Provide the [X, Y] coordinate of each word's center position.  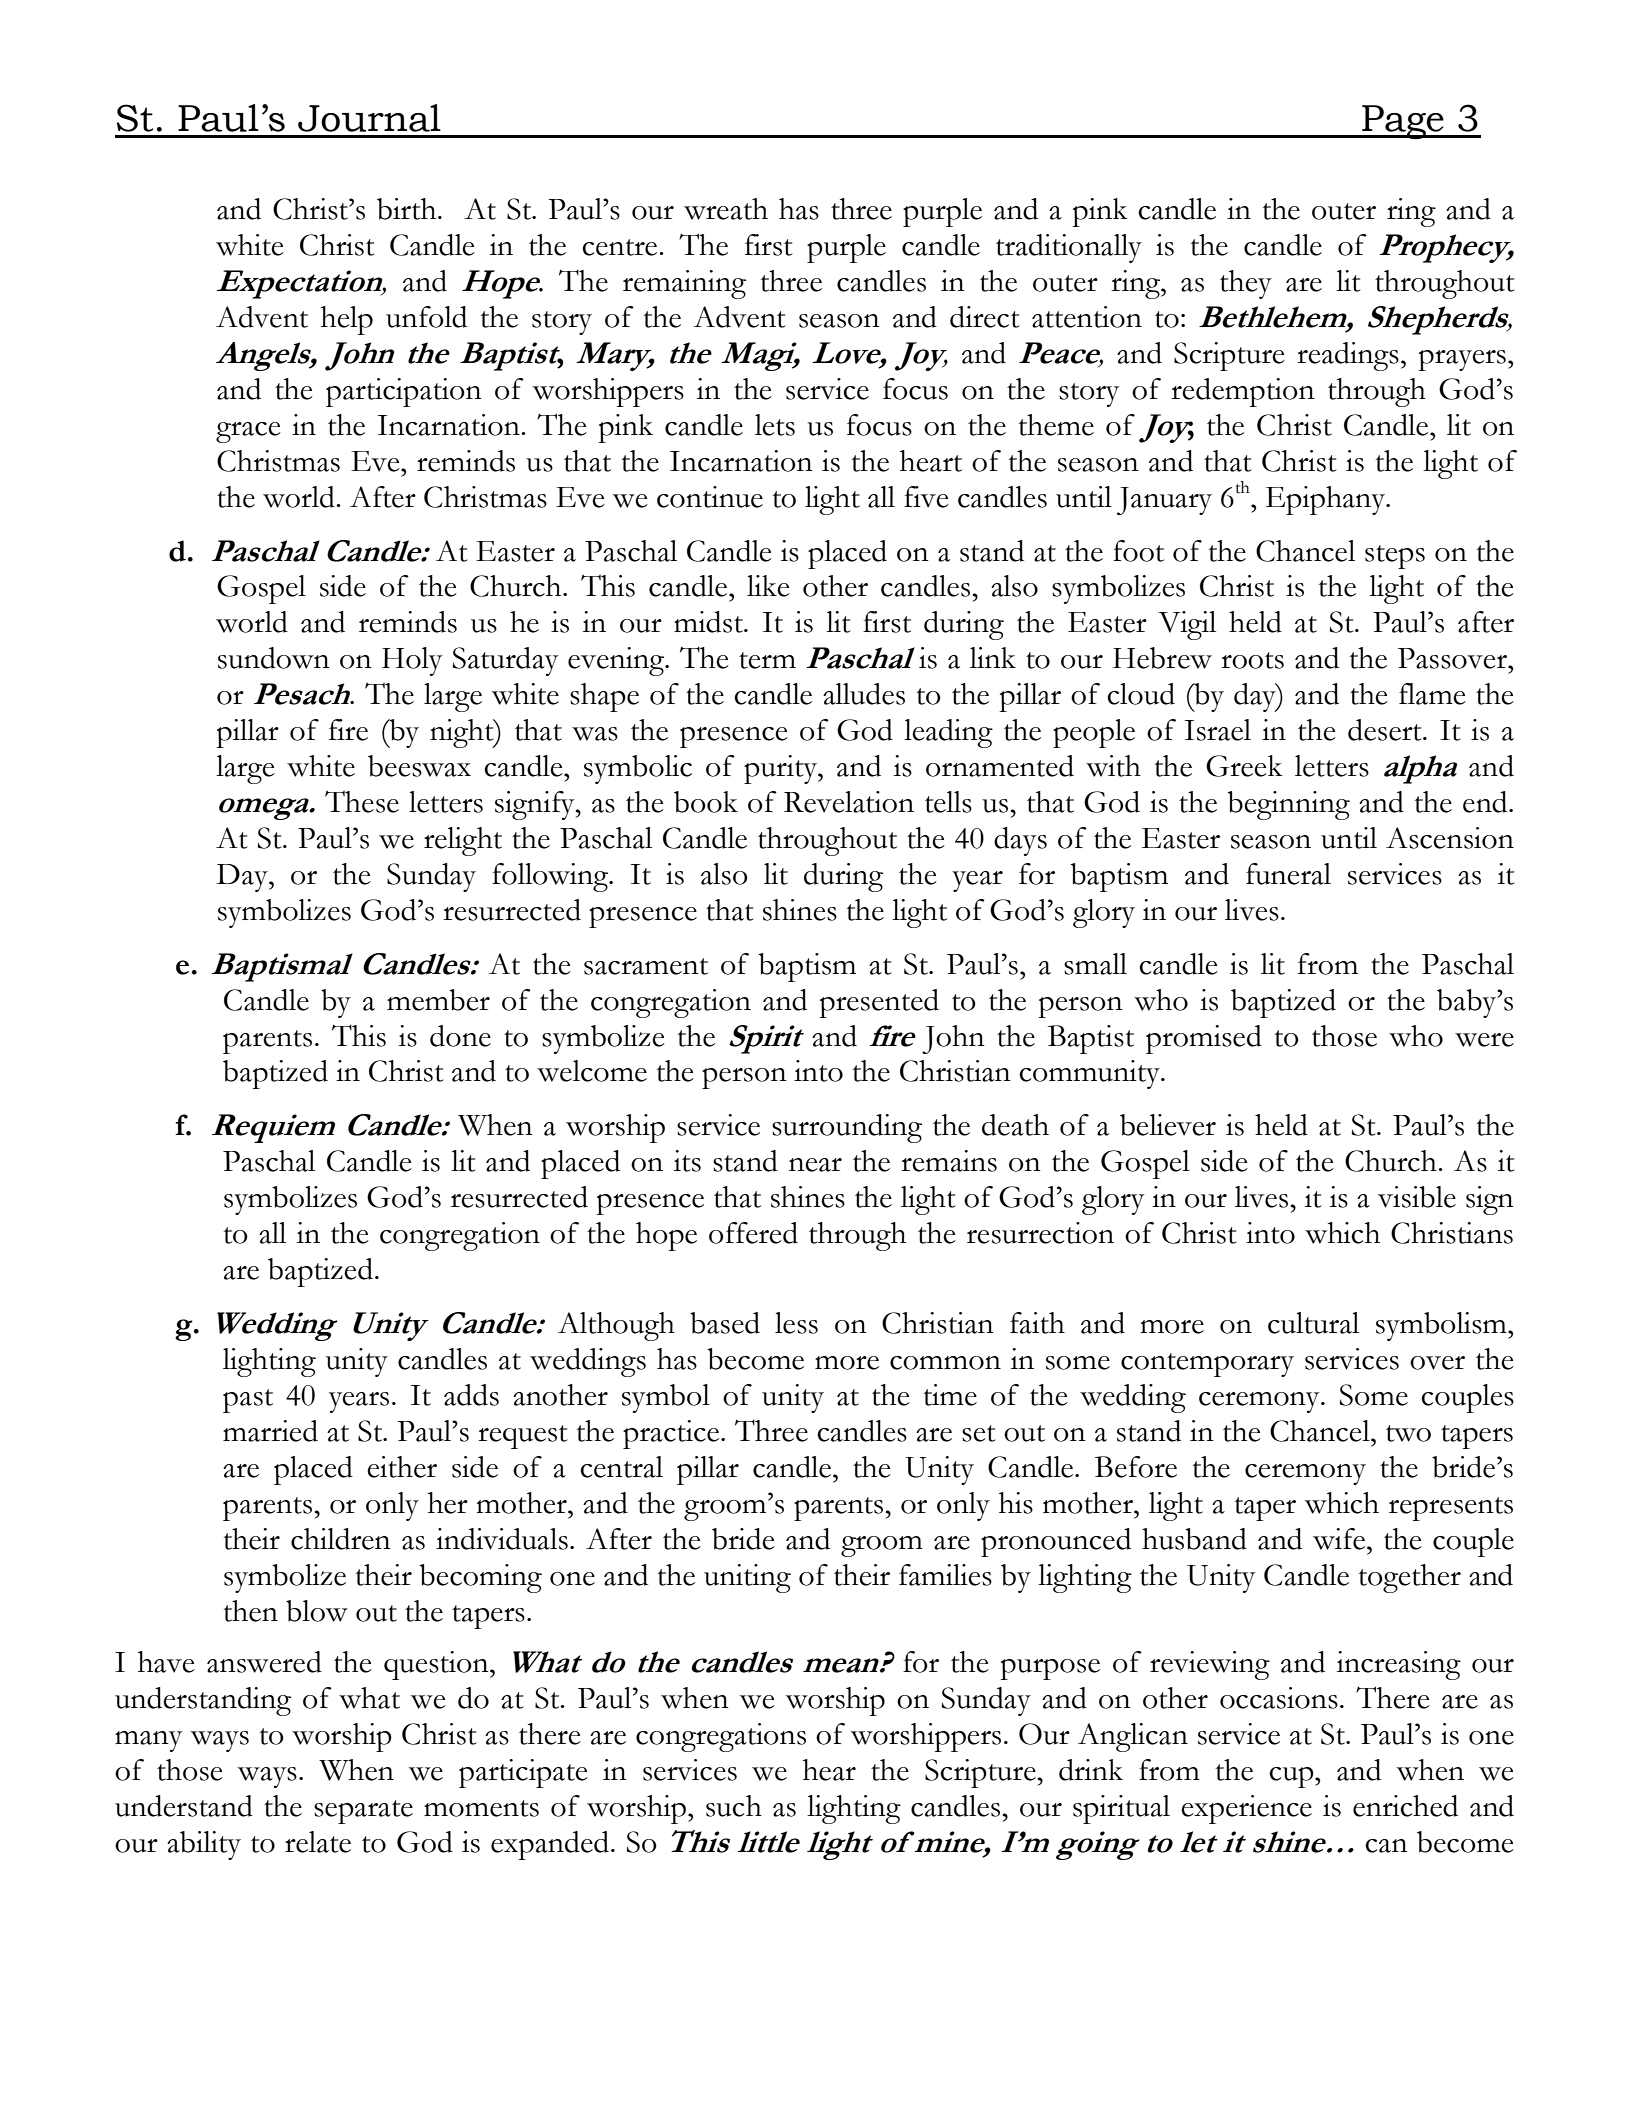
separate [363, 1812]
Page [1403, 122]
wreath [726, 209]
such [734, 1806]
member [438, 1000]
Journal [369, 118]
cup [1292, 1777]
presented [879, 1003]
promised [1204, 1039]
